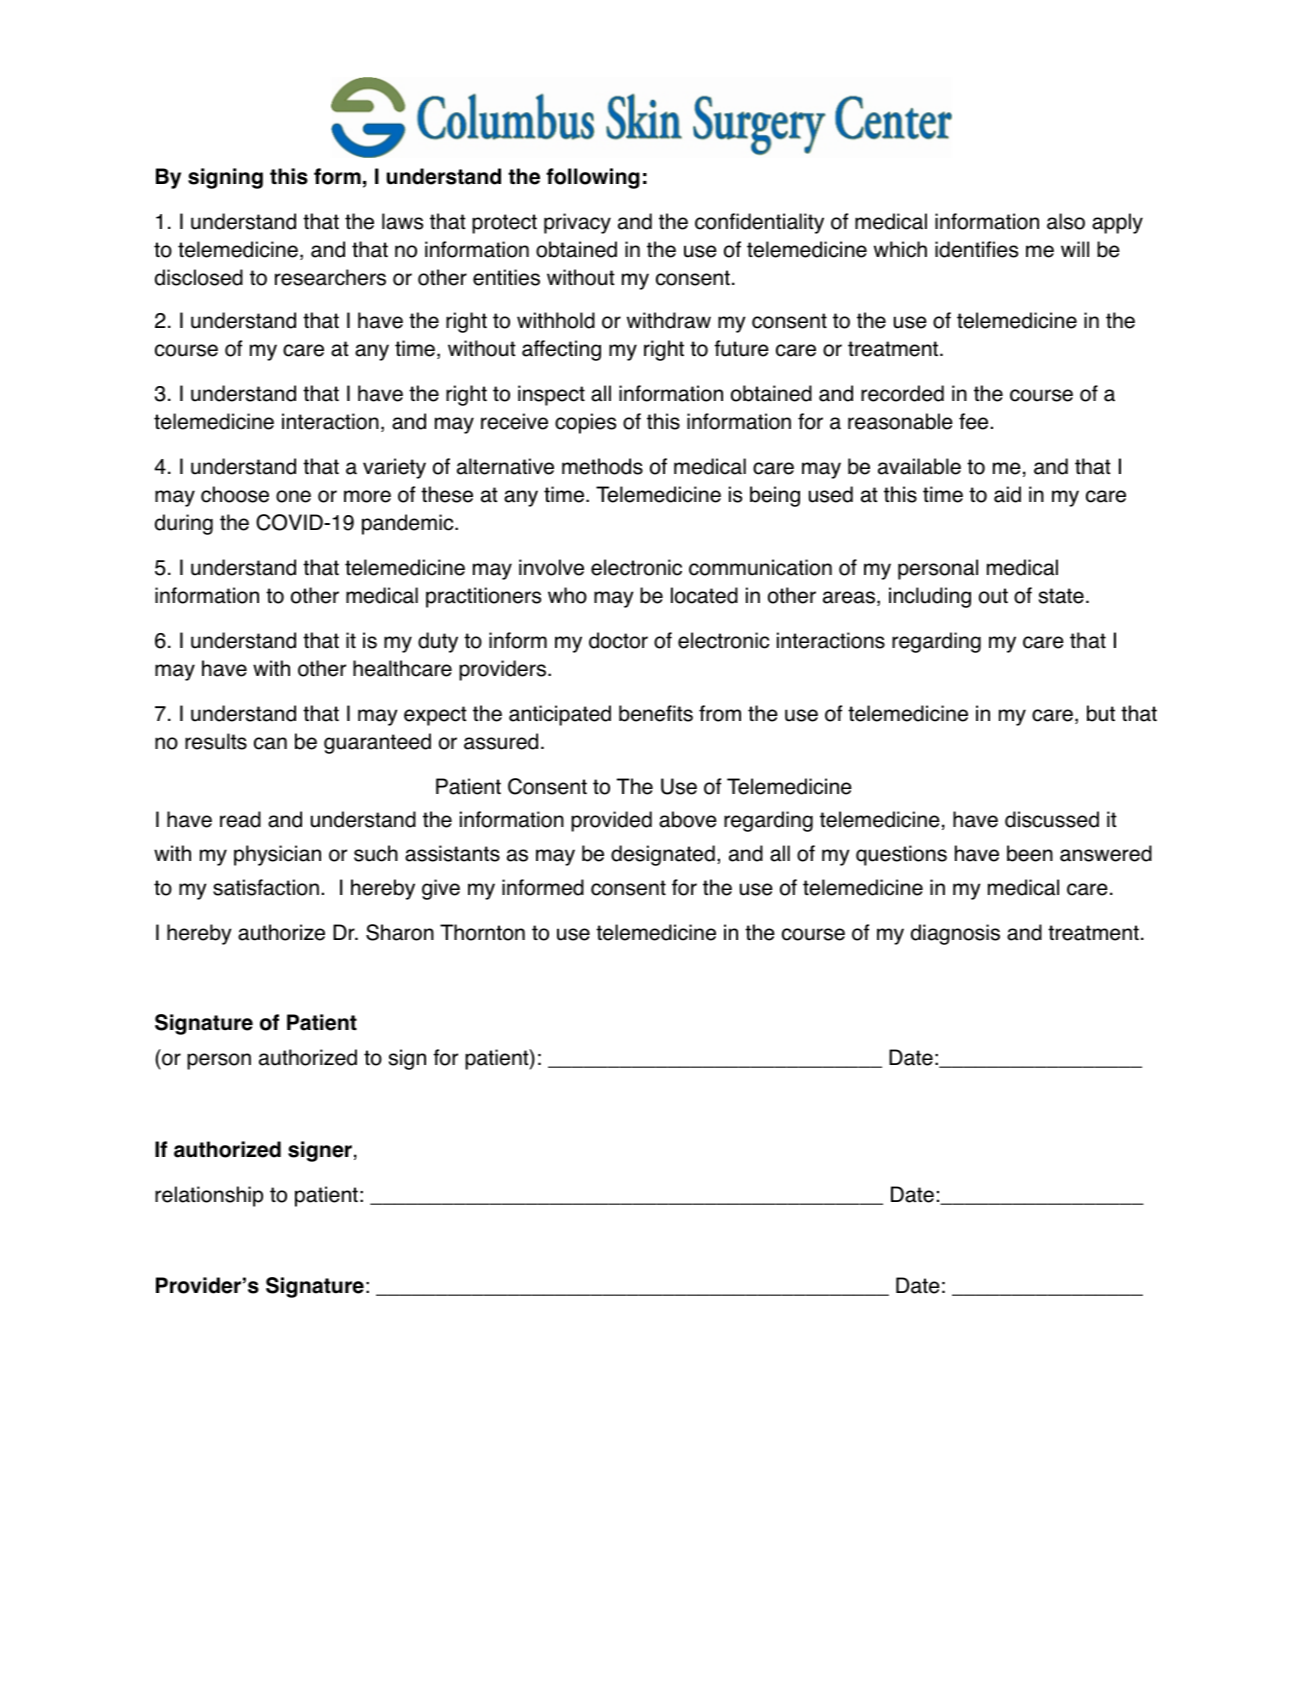  Describe the element at coordinates (602, 466) in the screenshot. I see `methods` at that location.
